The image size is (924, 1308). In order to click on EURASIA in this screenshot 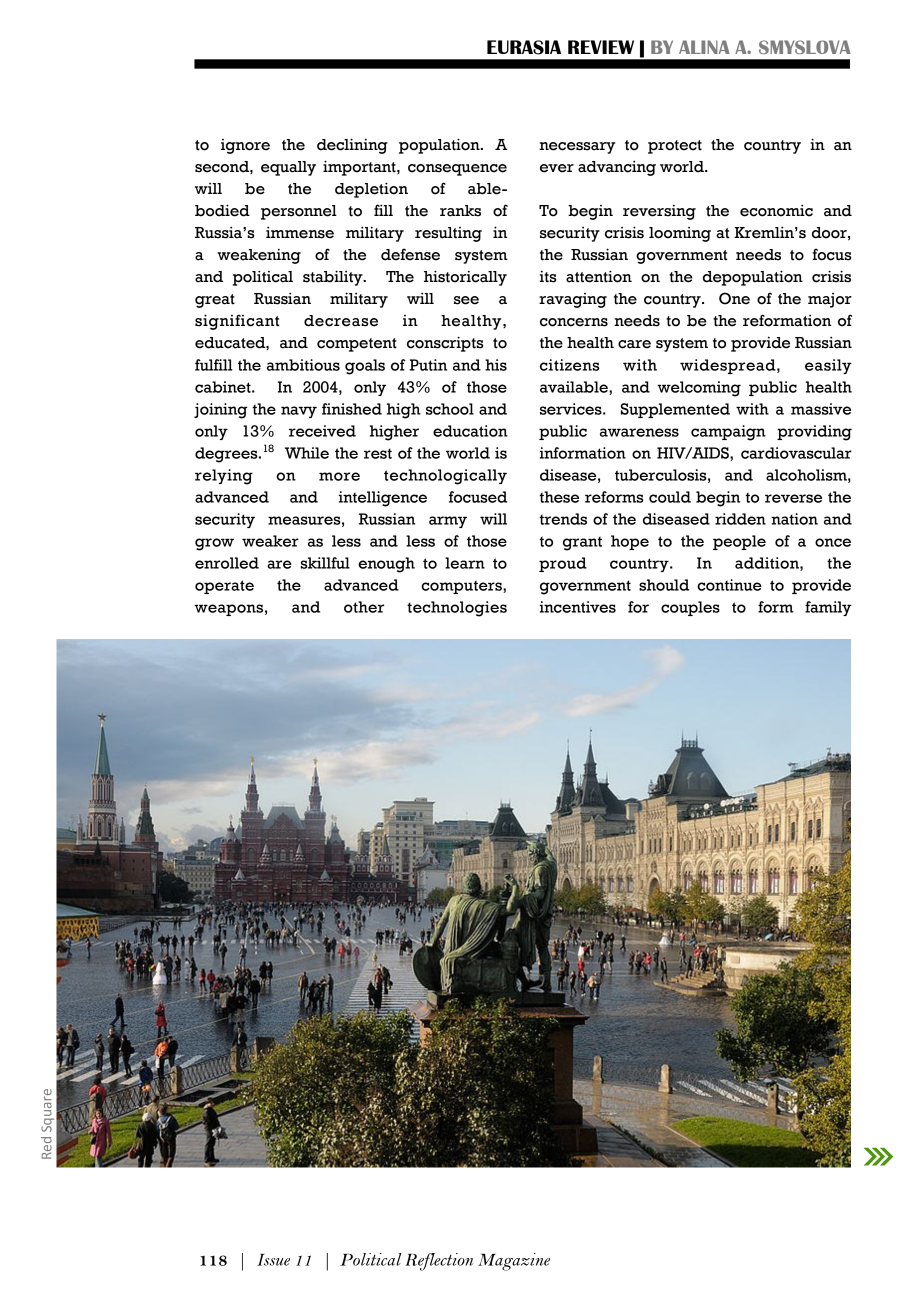, I will do `click(524, 47)`.
